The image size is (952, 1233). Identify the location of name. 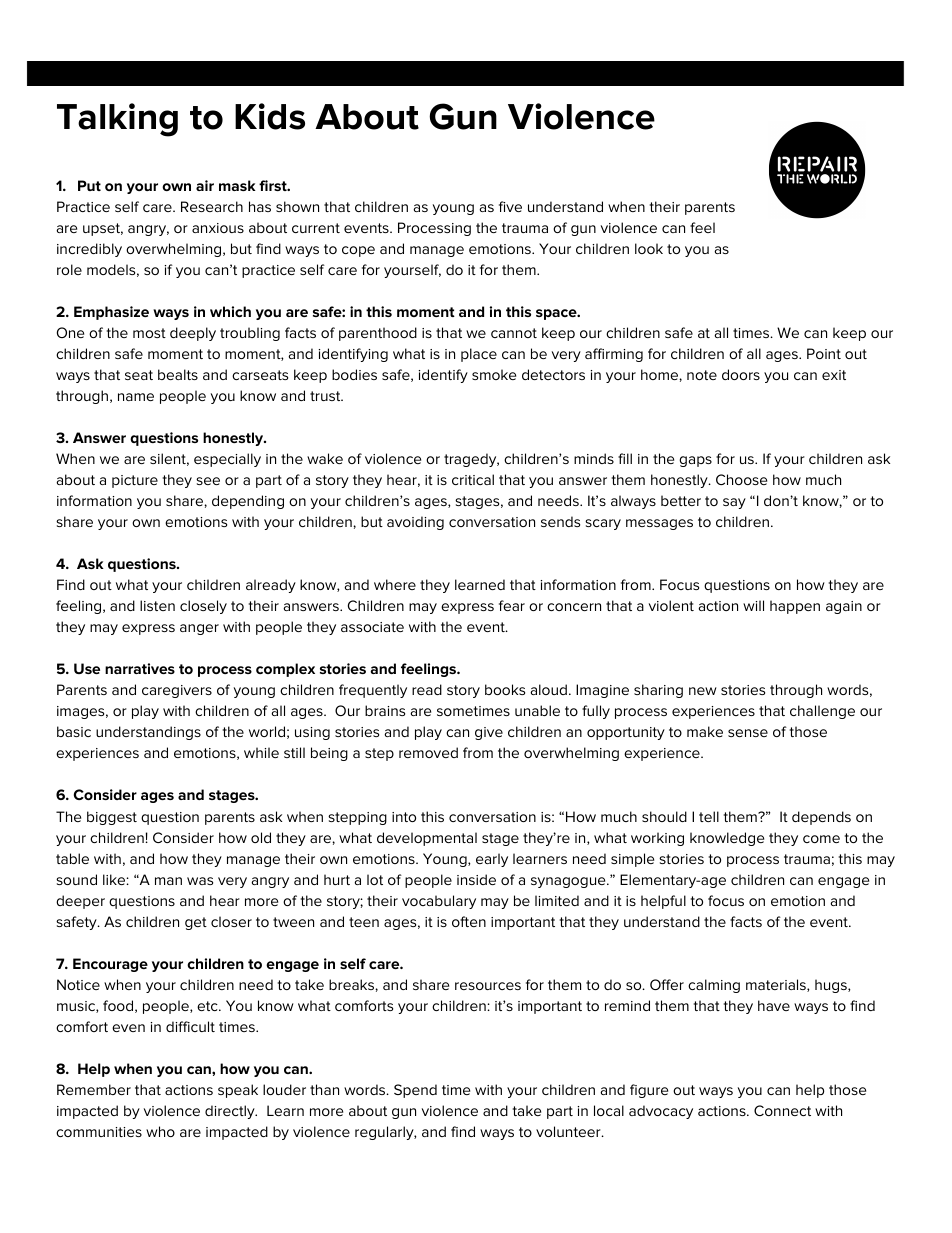
(136, 397).
